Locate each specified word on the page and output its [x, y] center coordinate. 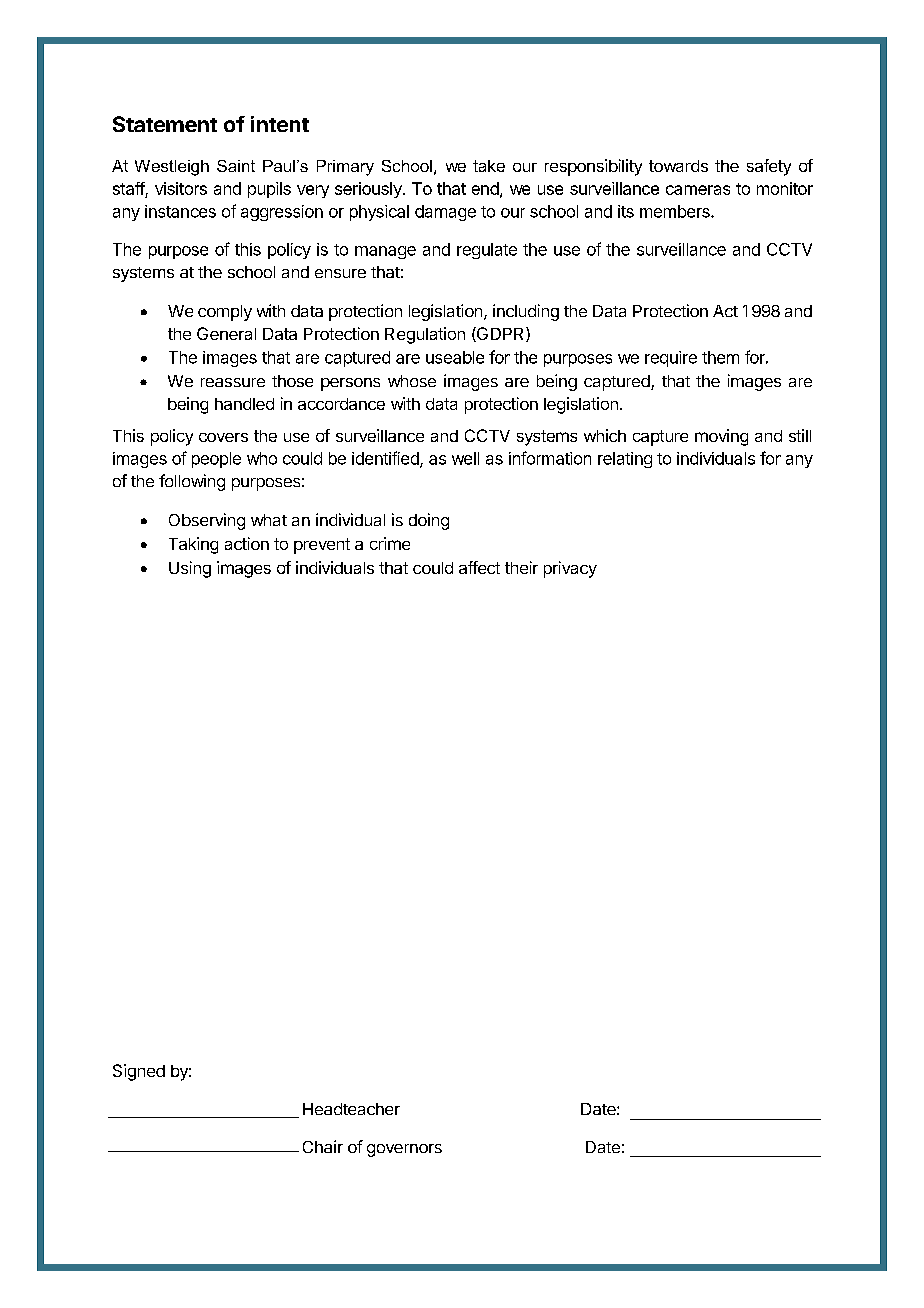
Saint [236, 166]
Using [190, 569]
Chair [323, 1146]
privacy [570, 569]
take [489, 166]
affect [479, 567]
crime [390, 543]
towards [678, 166]
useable [455, 357]
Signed [139, 1072]
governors [404, 1150]
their [521, 567]
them [720, 357]
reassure [233, 382]
